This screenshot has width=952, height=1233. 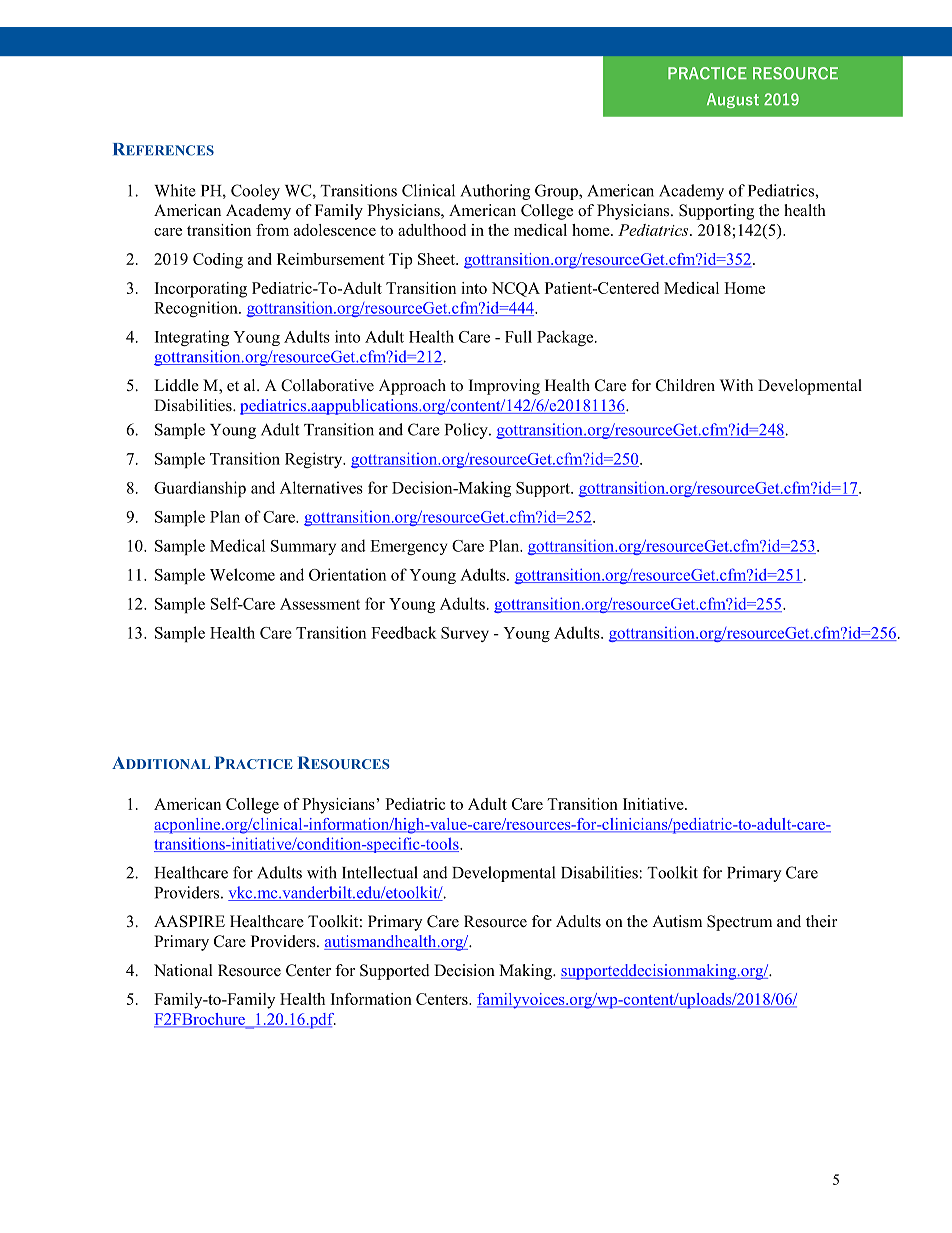 I want to click on Intellectual, so click(x=380, y=872).
